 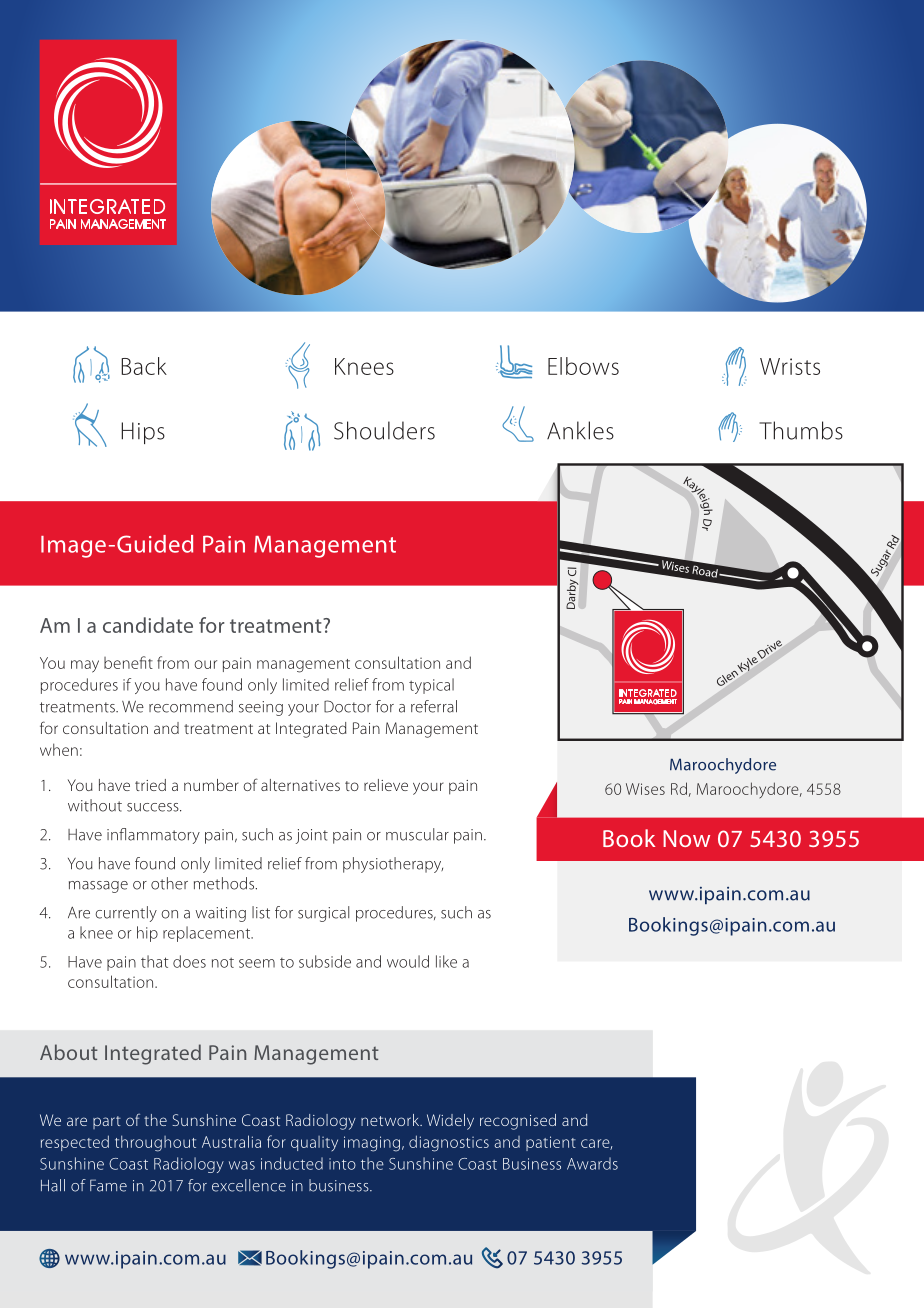 What do you see at coordinates (323, 914) in the screenshot?
I see `surgical` at bounding box center [323, 914].
